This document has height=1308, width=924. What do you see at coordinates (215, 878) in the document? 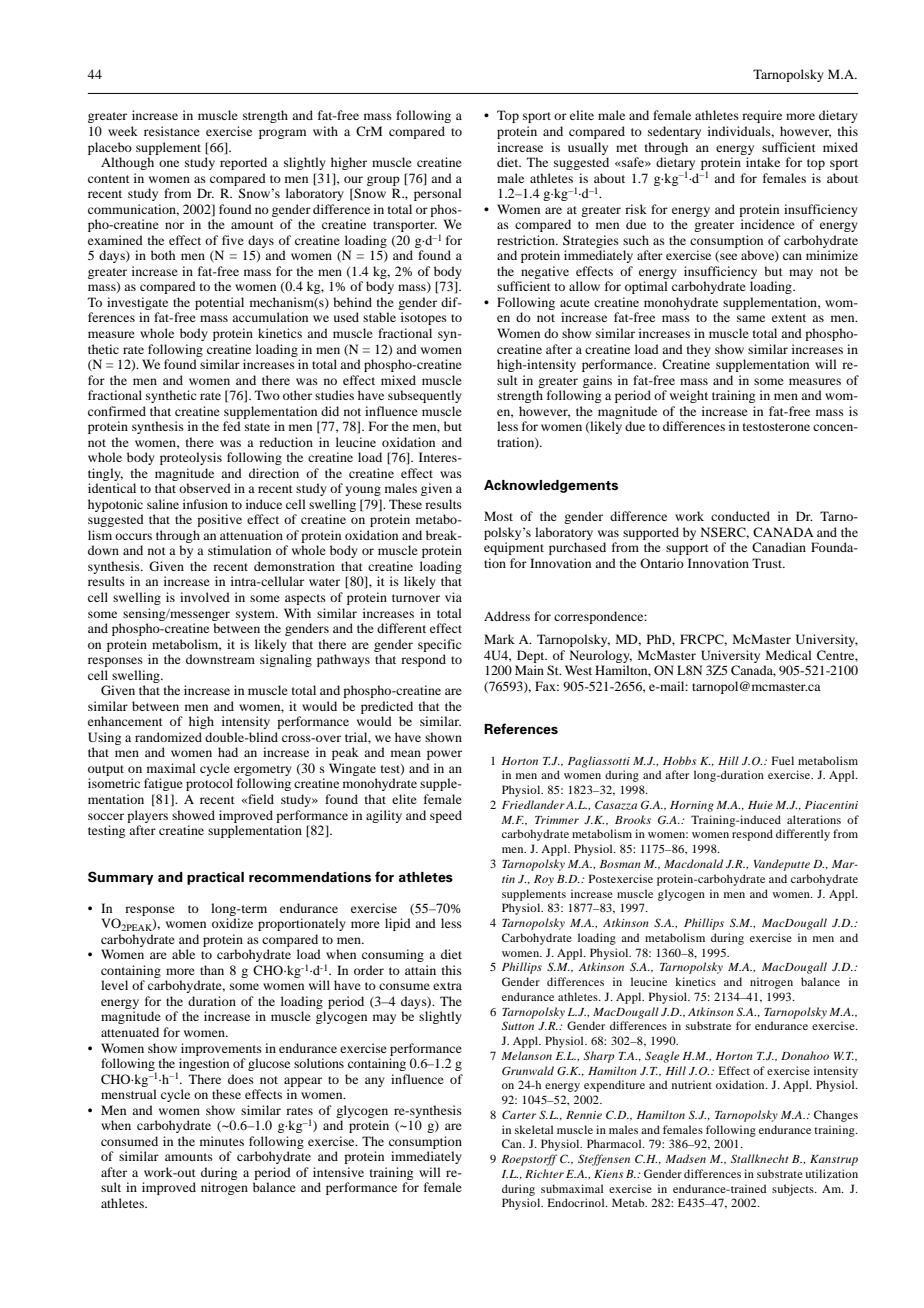
I see `practical` at bounding box center [215, 878].
